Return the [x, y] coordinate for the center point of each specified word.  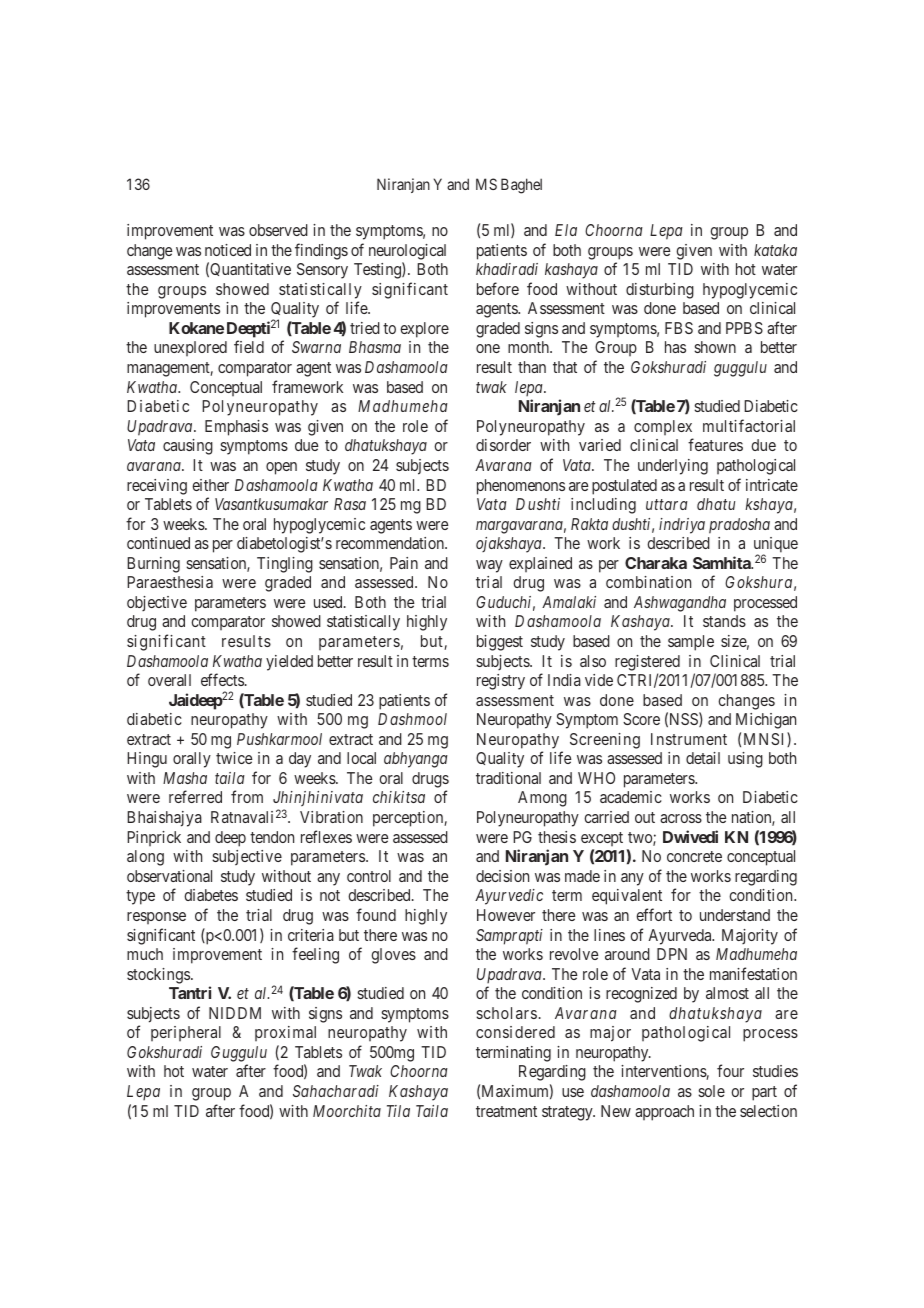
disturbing [660, 291]
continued [158, 543]
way [489, 566]
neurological [407, 252]
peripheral [186, 1033]
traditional [508, 778]
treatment [506, 1111]
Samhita [723, 562]
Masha [185, 778]
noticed [228, 250]
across [681, 818]
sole [711, 1091]
